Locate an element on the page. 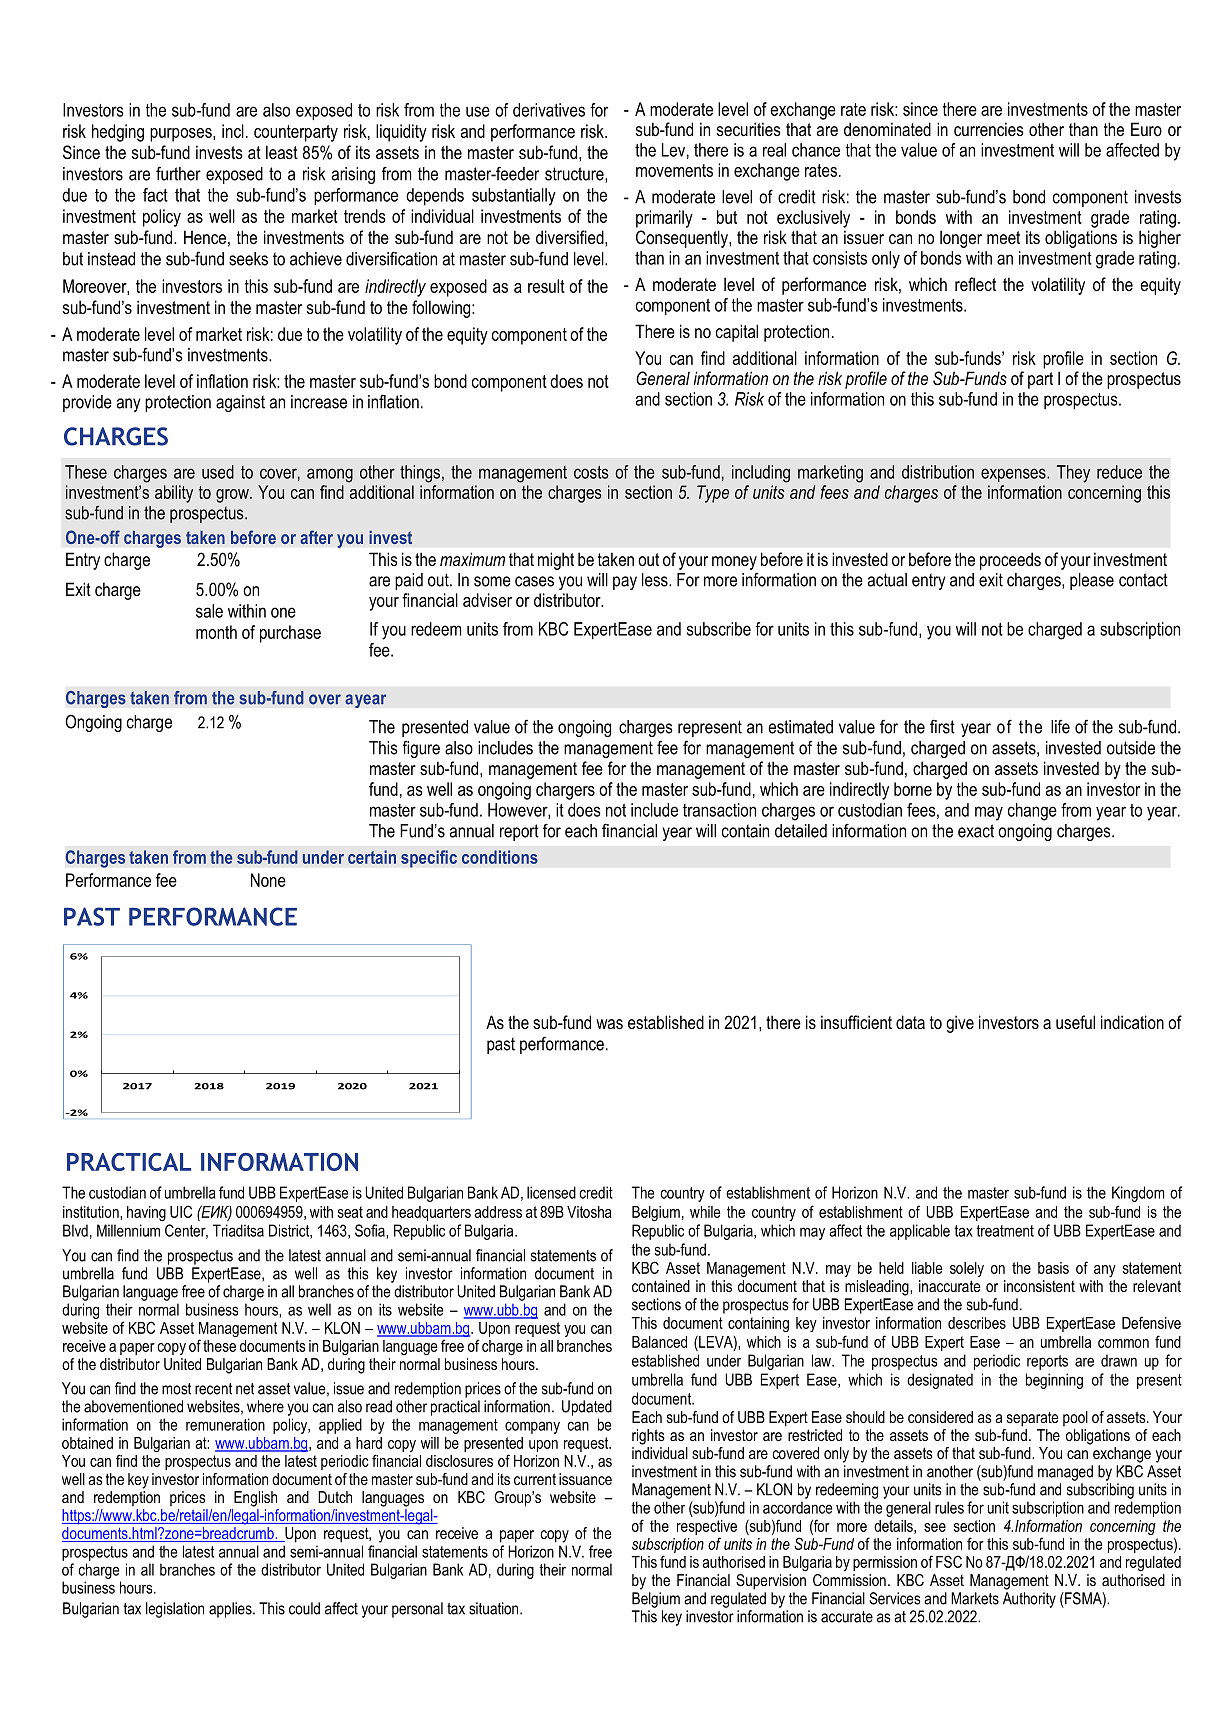 This page has width=1227, height=1735. further is located at coordinates (178, 173).
